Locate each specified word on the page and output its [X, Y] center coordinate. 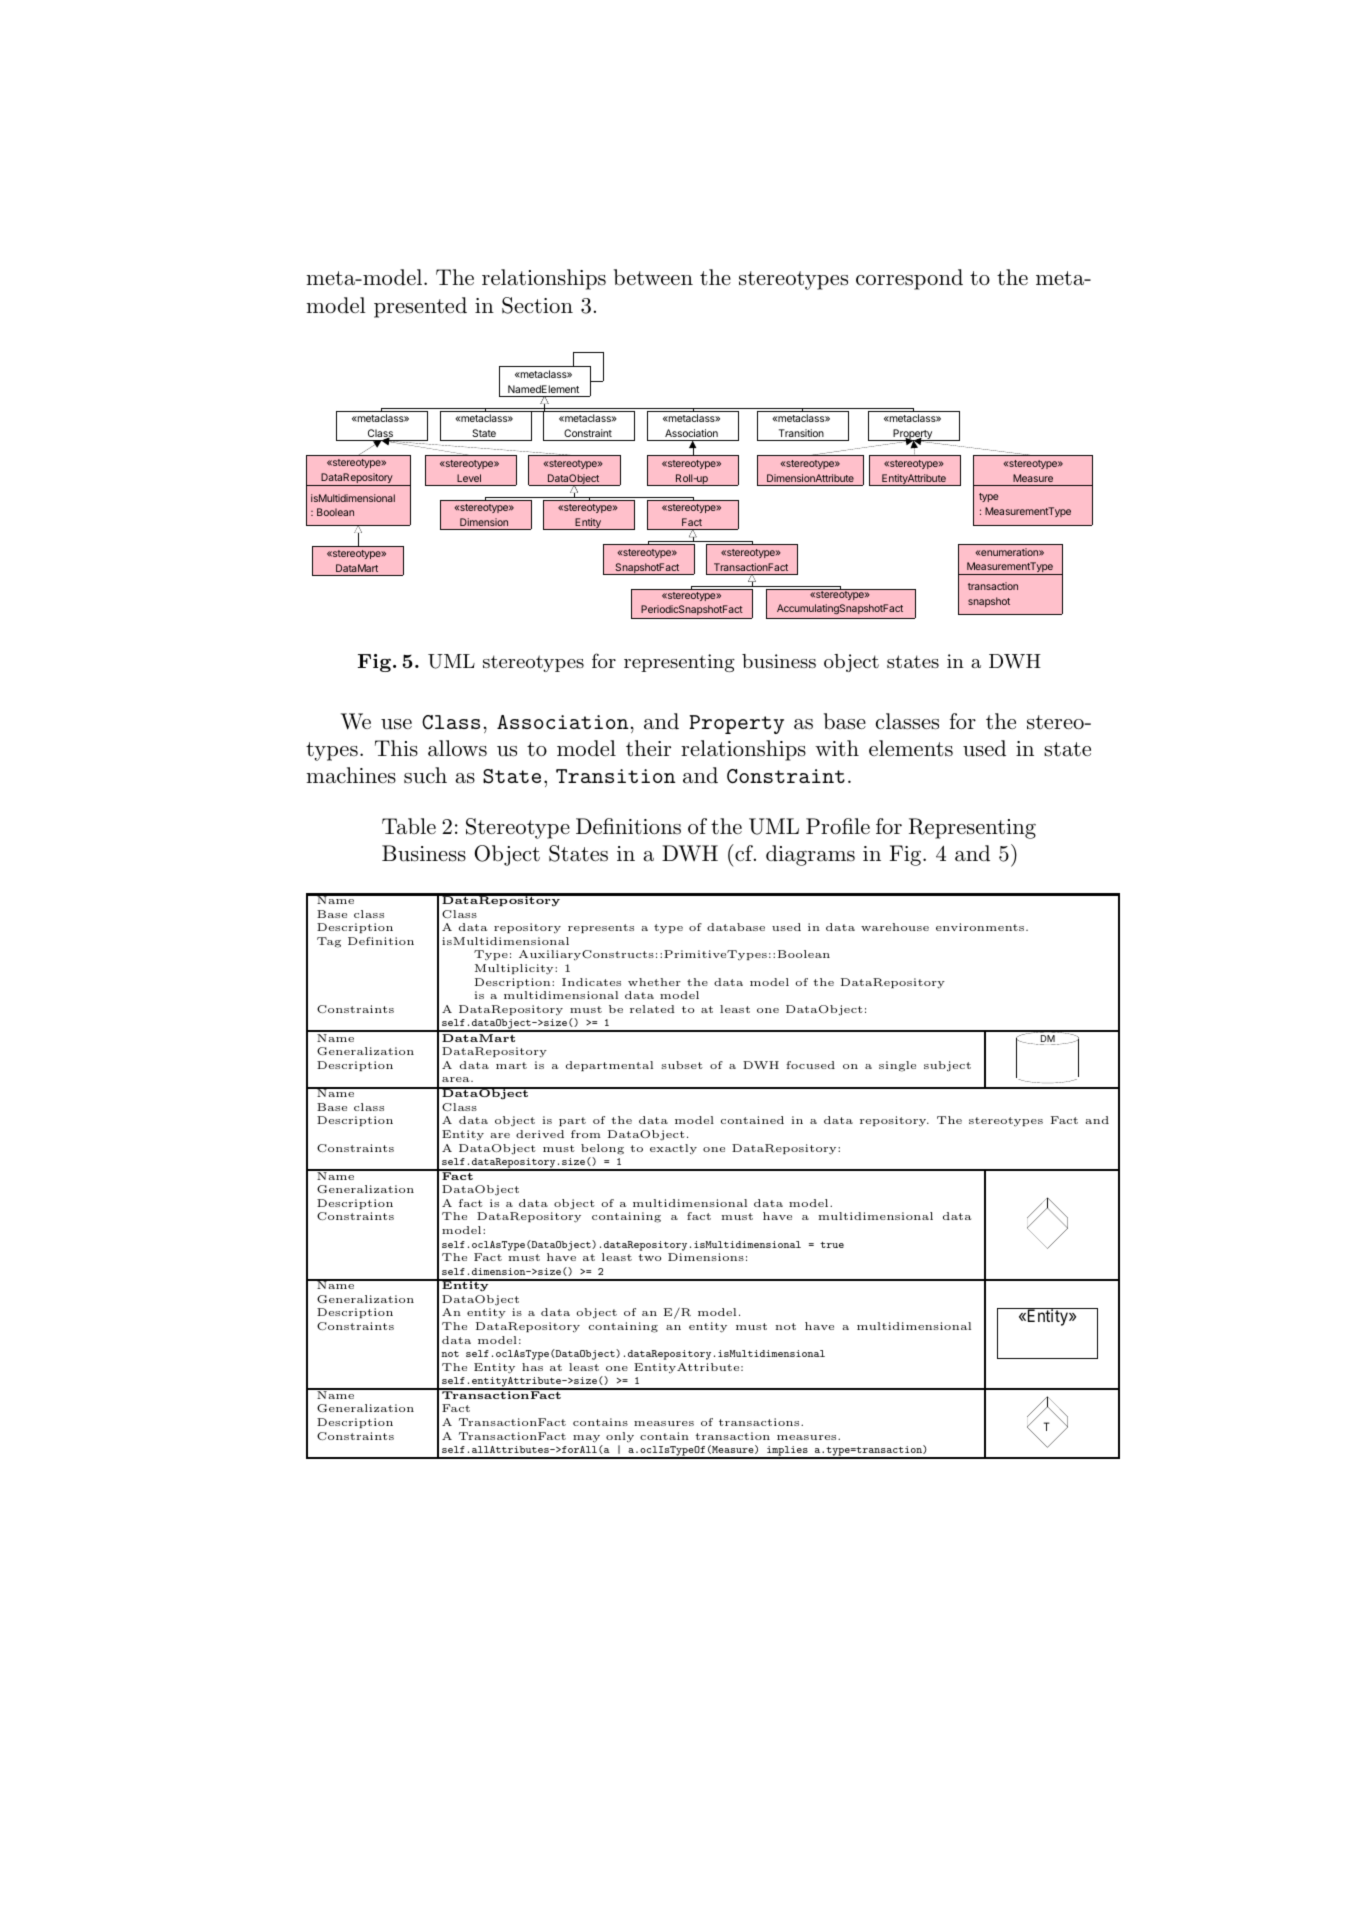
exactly [673, 1149]
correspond [909, 279]
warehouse [895, 927]
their [648, 748]
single [897, 1066]
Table [409, 826]
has [532, 1367]
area [457, 1079]
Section [537, 305]
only [620, 1437]
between [653, 277]
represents [601, 928]
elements [911, 748]
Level [469, 478]
